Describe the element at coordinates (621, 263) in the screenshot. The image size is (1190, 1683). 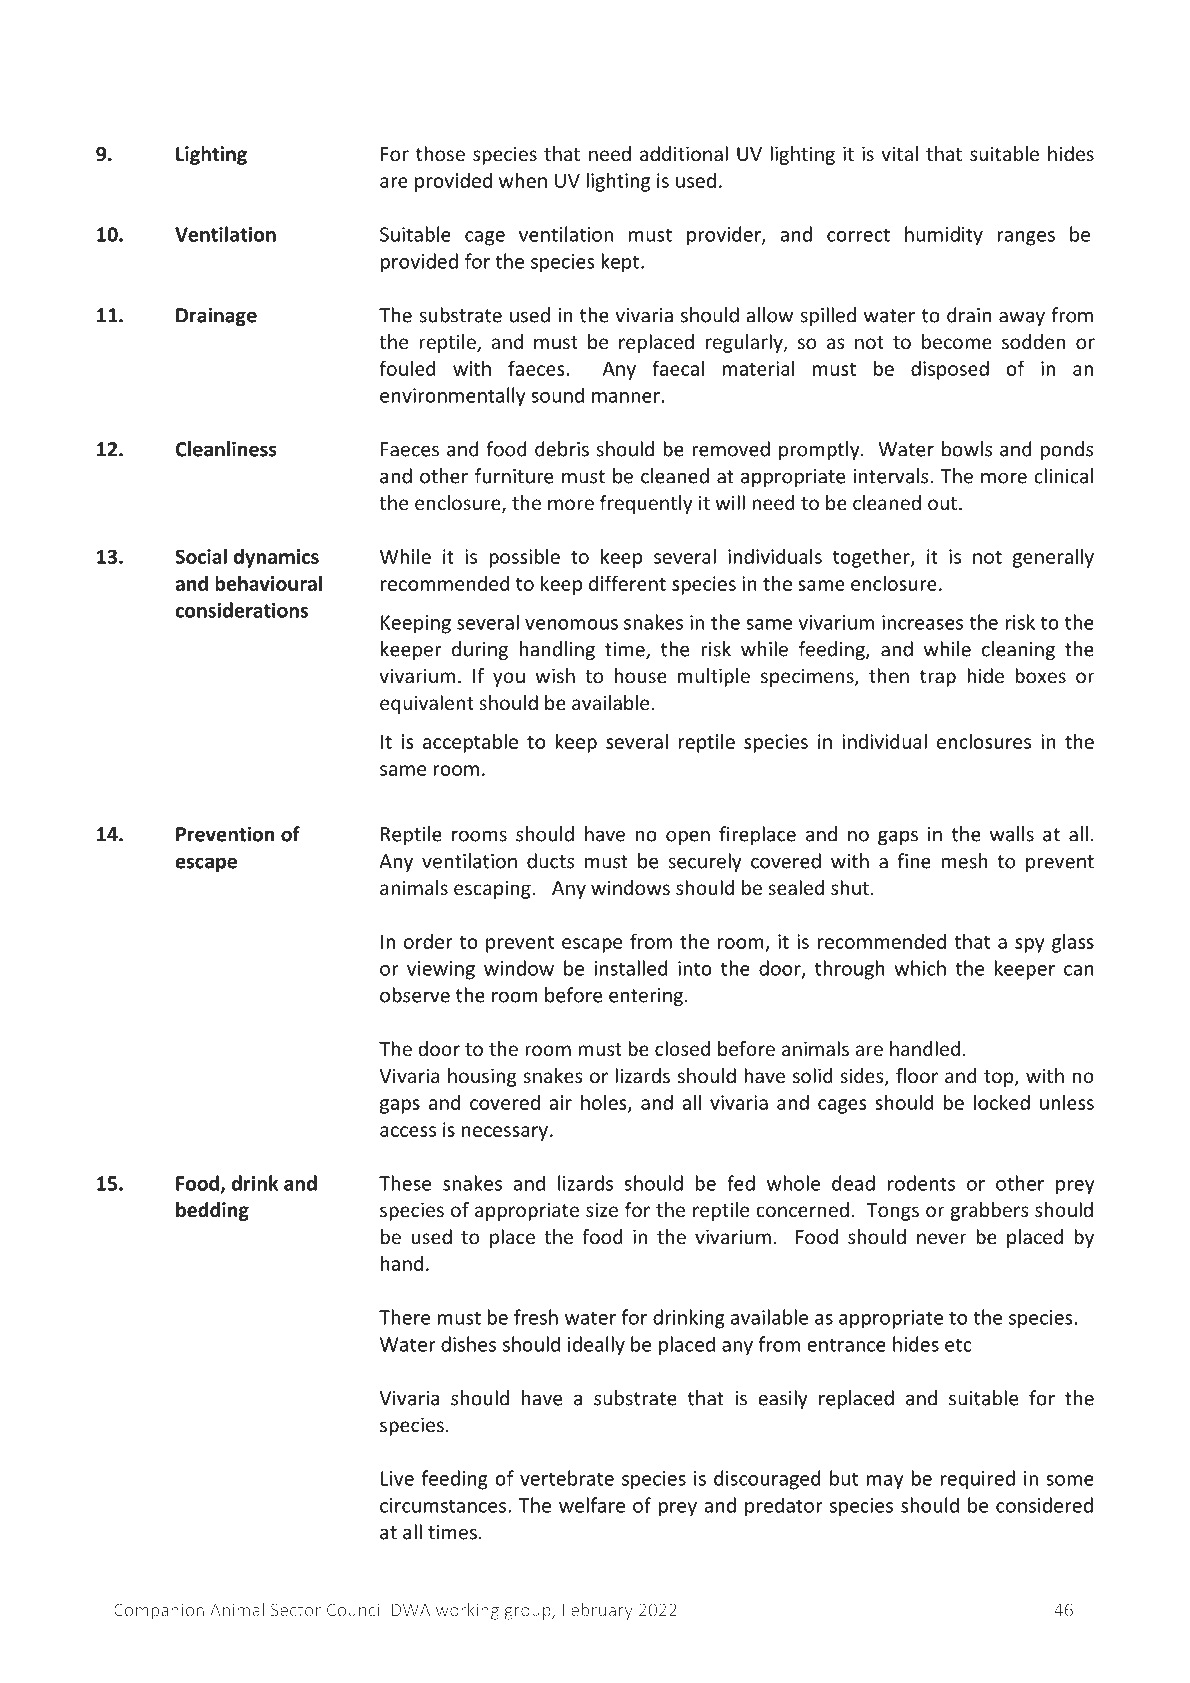
I see `kept` at that location.
